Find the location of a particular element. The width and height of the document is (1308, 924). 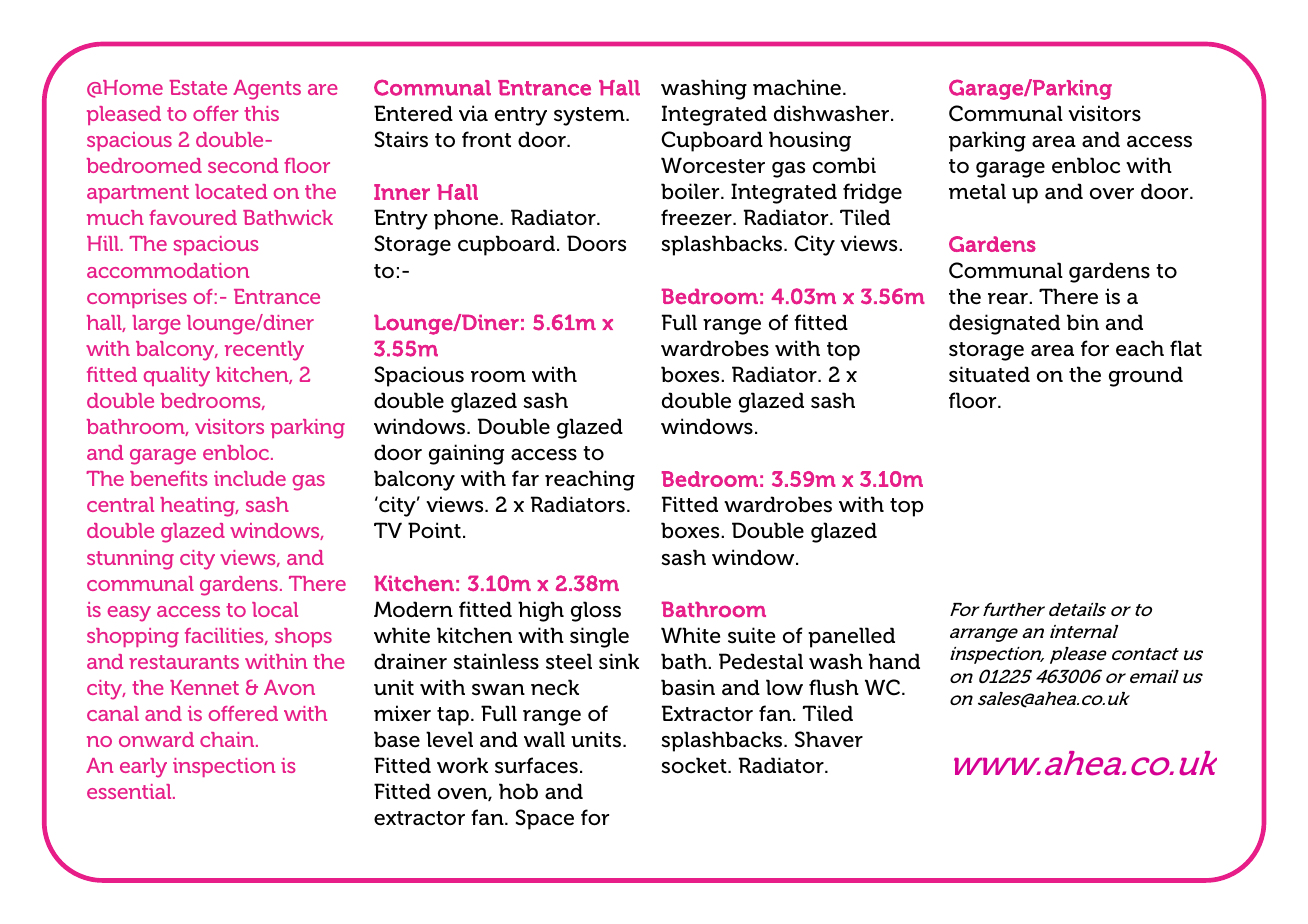

bin is located at coordinates (1083, 322).
